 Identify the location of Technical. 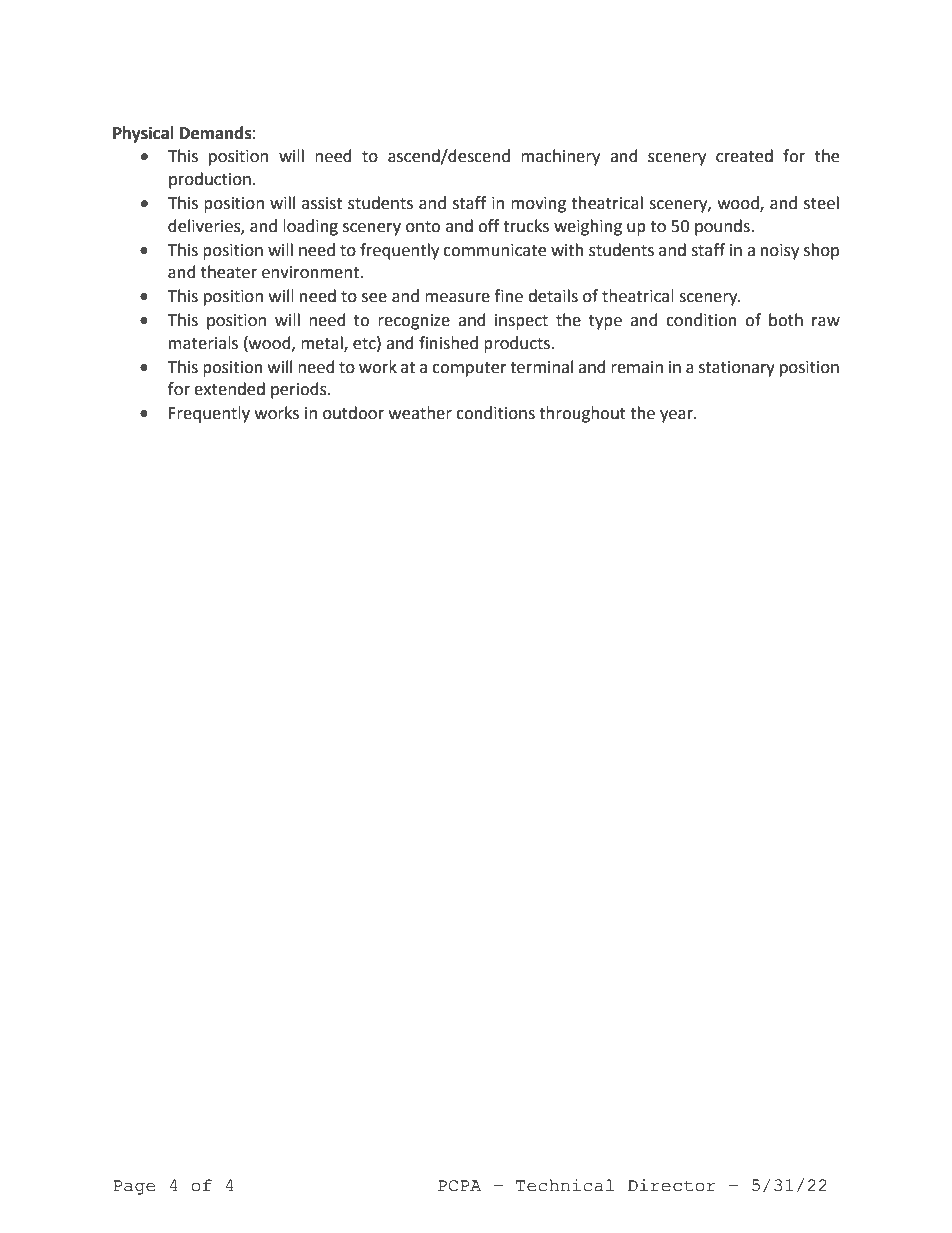
(565, 1185).
